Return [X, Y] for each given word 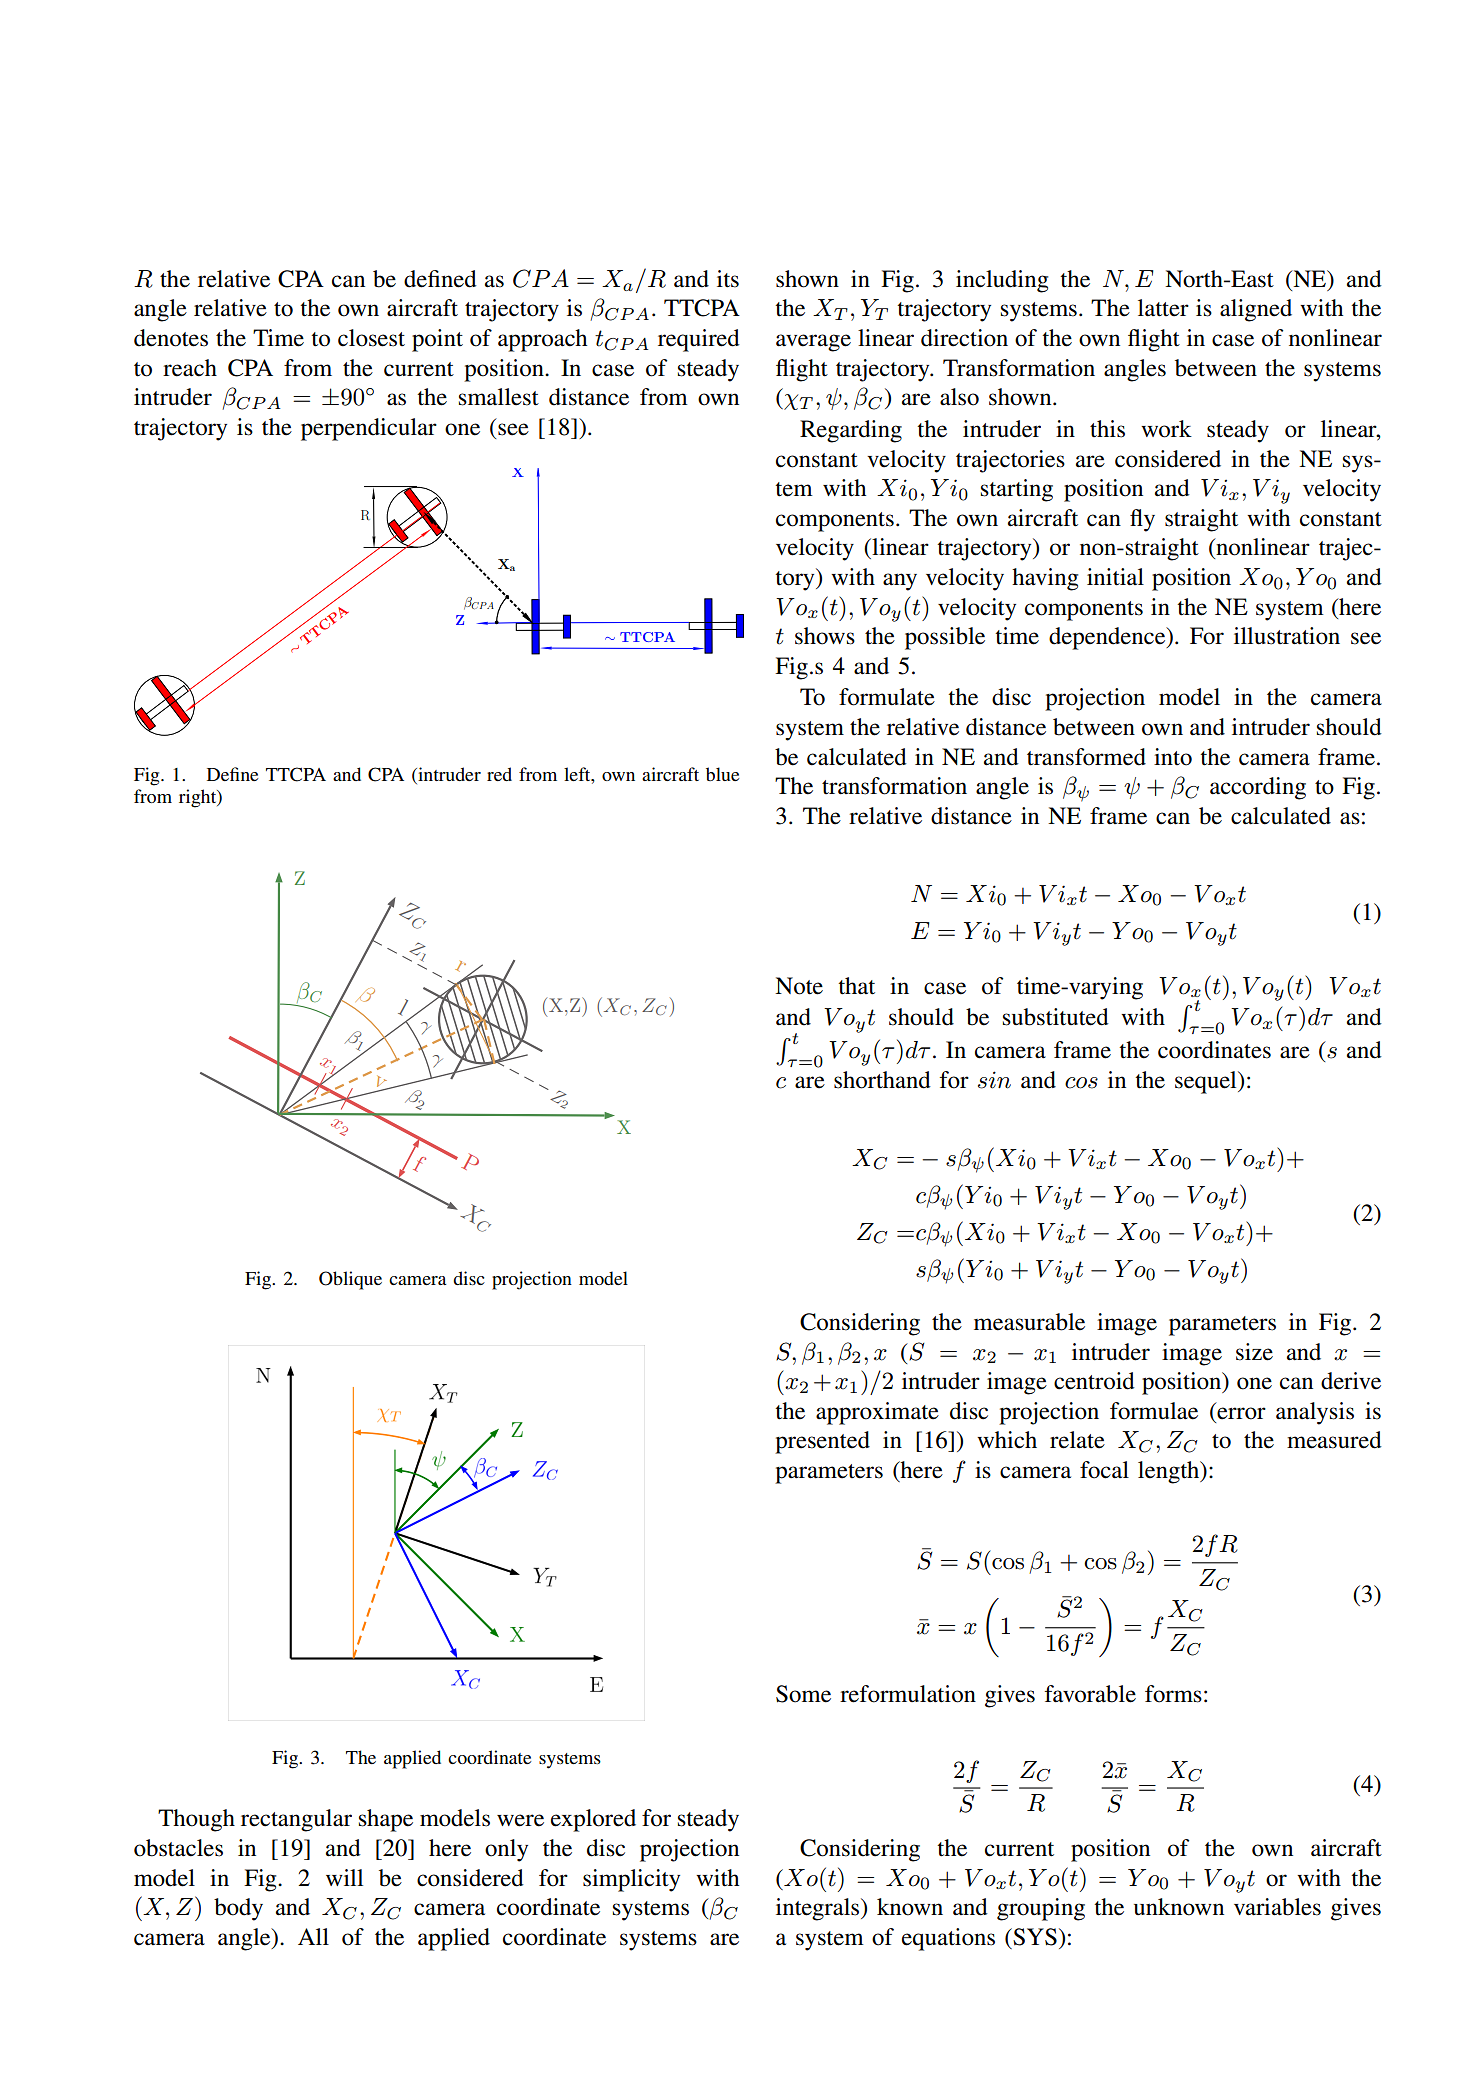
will [344, 1877]
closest [371, 338]
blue [722, 774]
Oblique [350, 1280]
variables [1277, 1907]
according [1258, 788]
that [856, 986]
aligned [1256, 310]
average [813, 343]
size [1254, 1352]
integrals [819, 1909]
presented [822, 1442]
